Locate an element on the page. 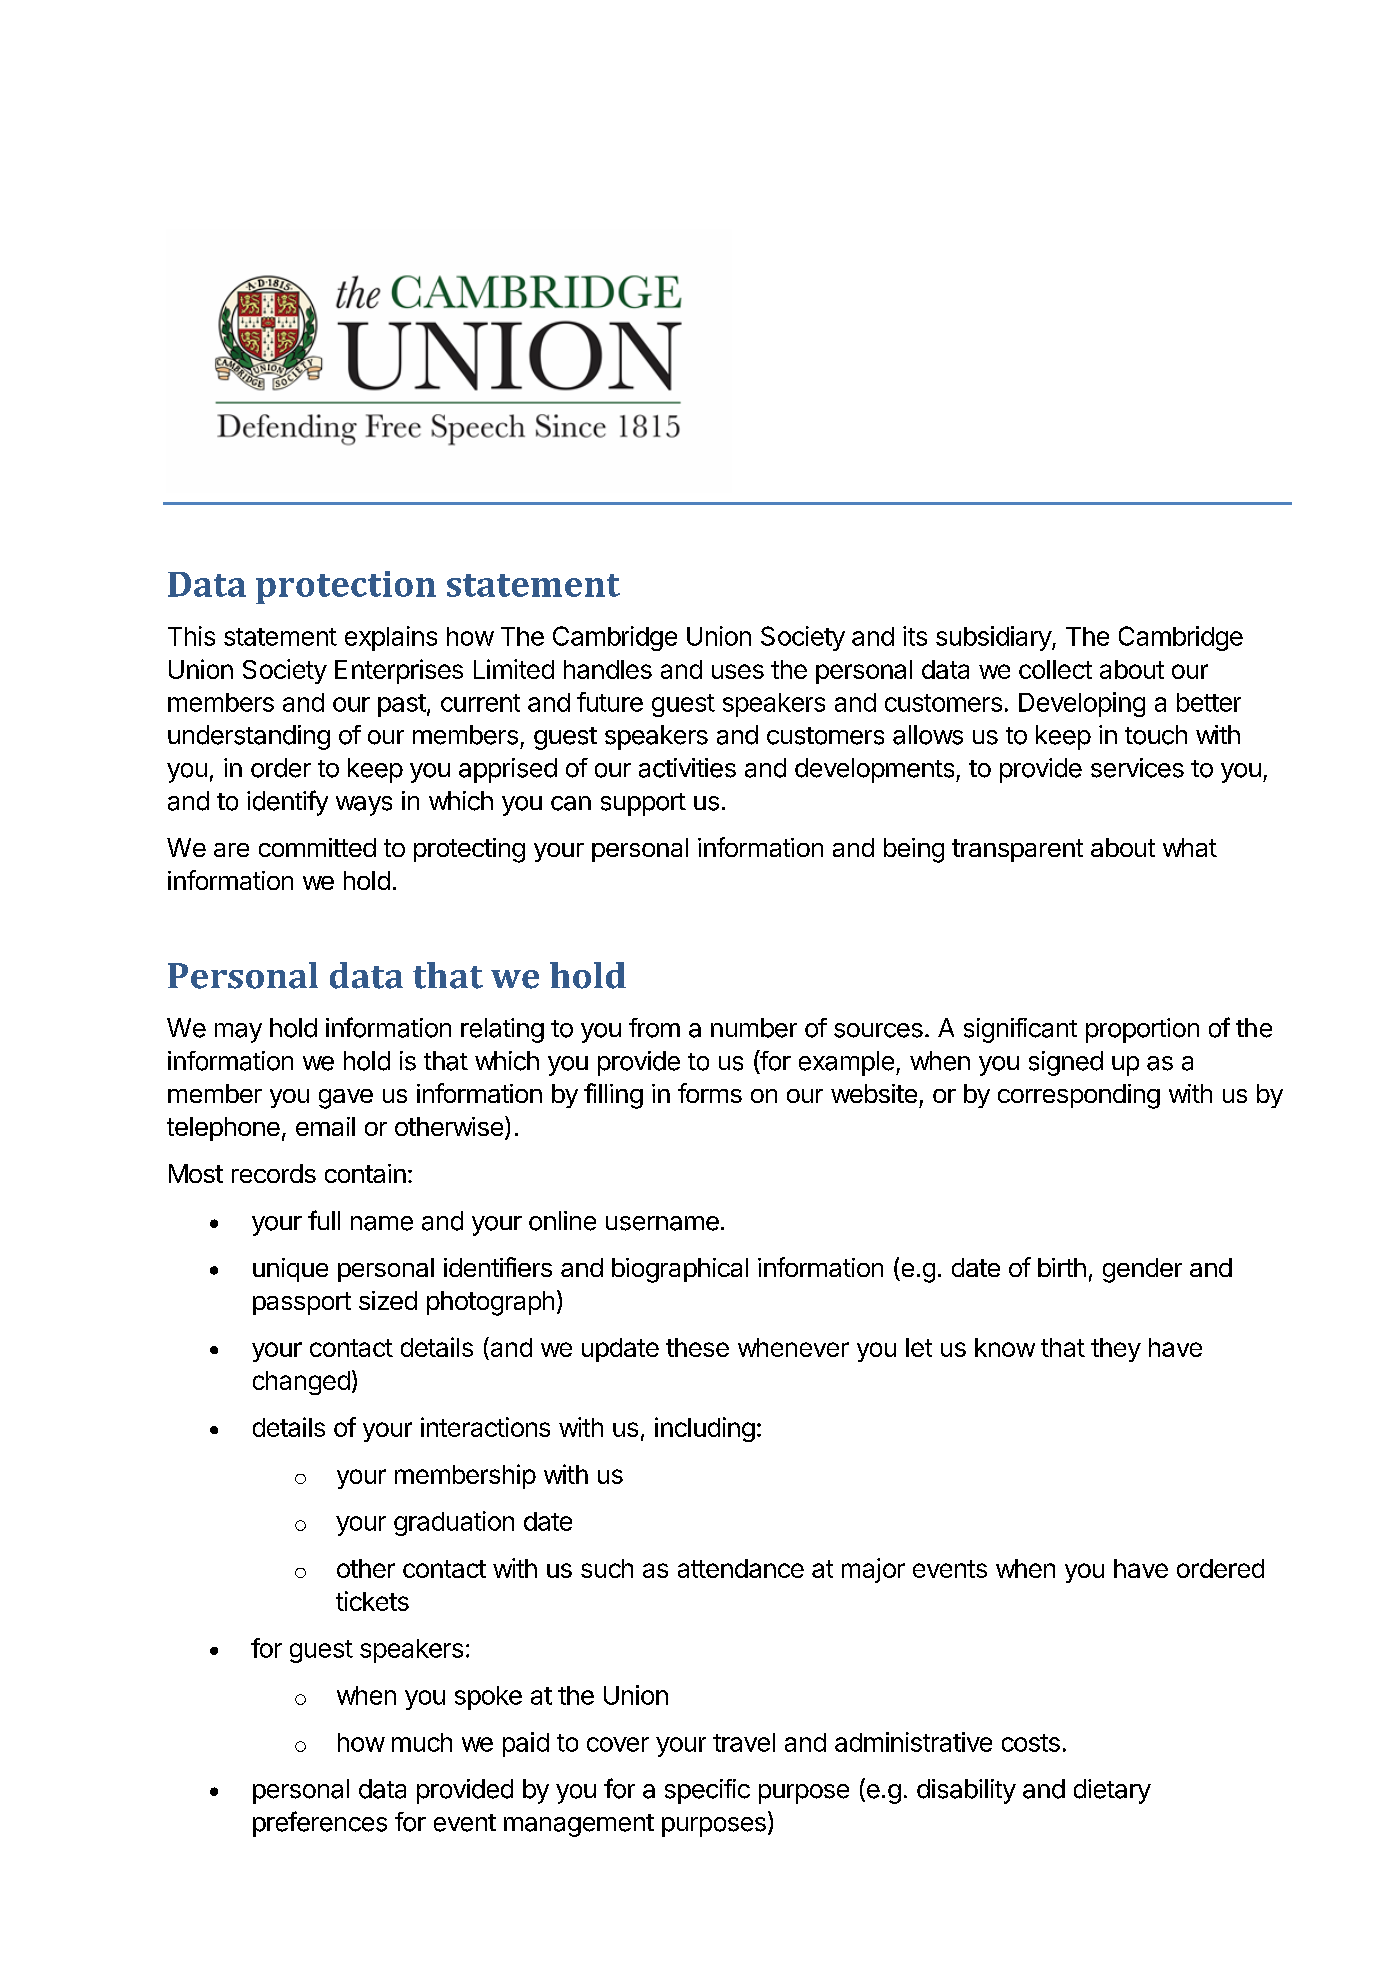 This image has height=1977, width=1398. full is located at coordinates (324, 1220).
